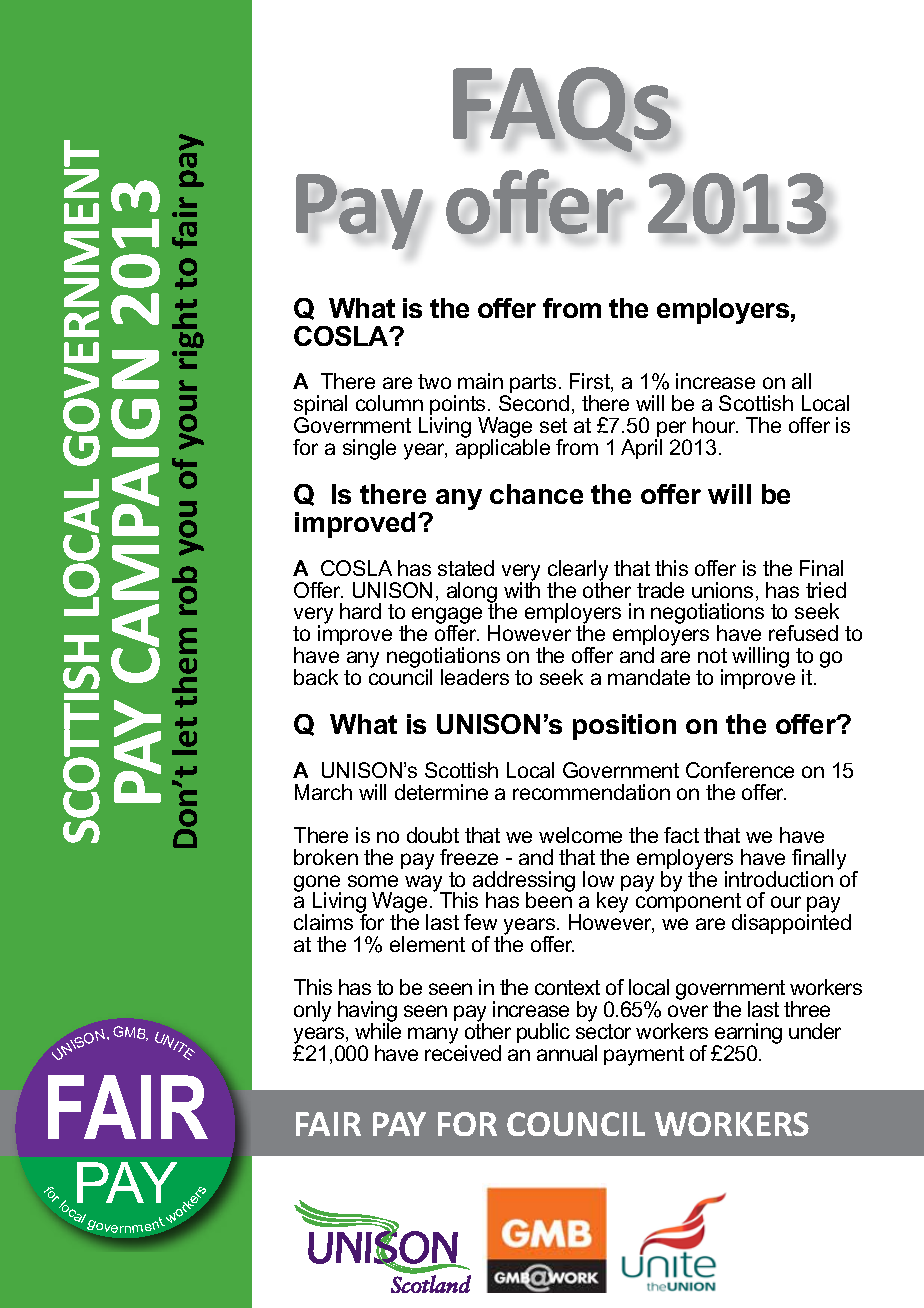  What do you see at coordinates (378, 1030) in the screenshot?
I see `while` at bounding box center [378, 1030].
